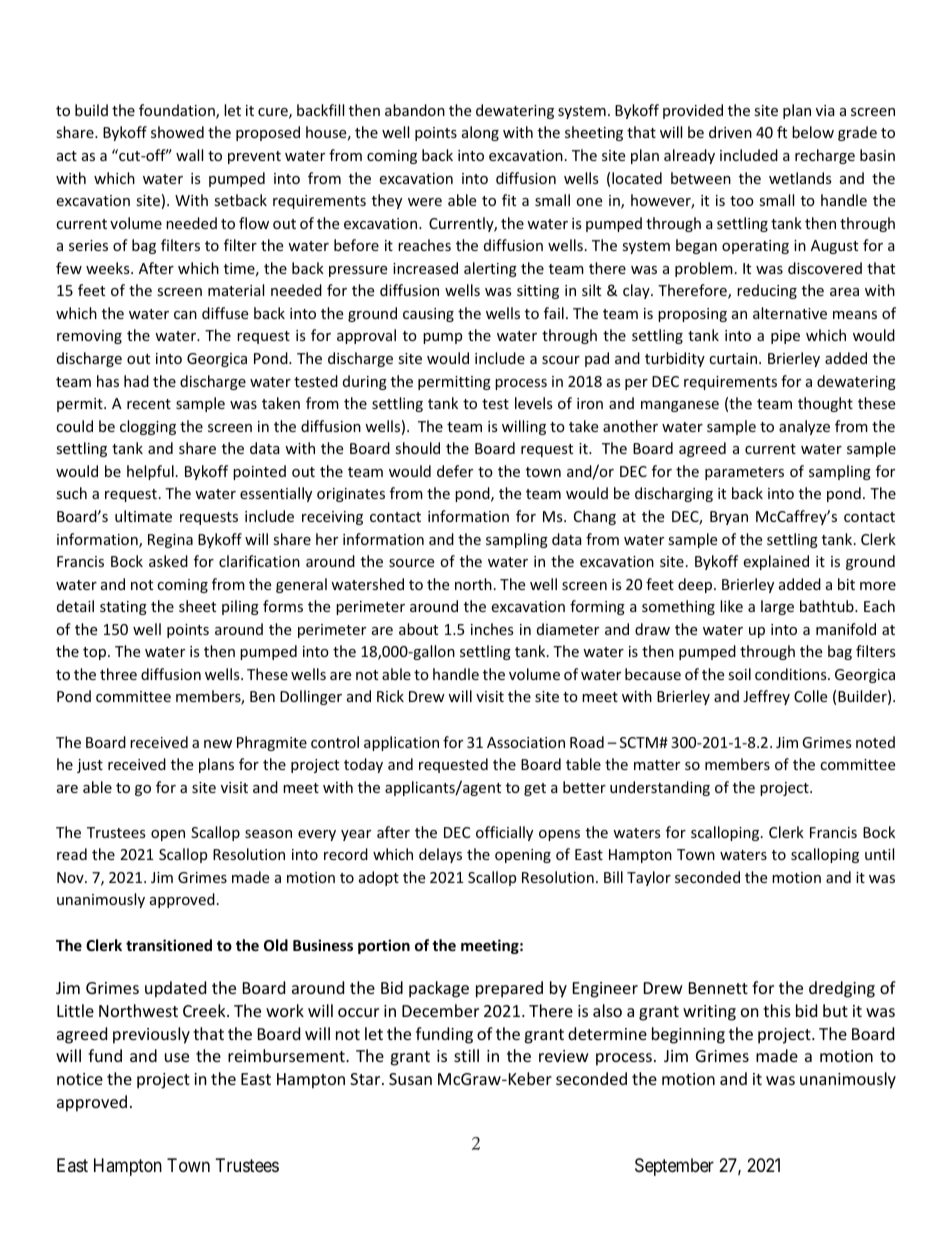 This screenshot has height=1233, width=952. I want to click on transitioned, so click(169, 945).
